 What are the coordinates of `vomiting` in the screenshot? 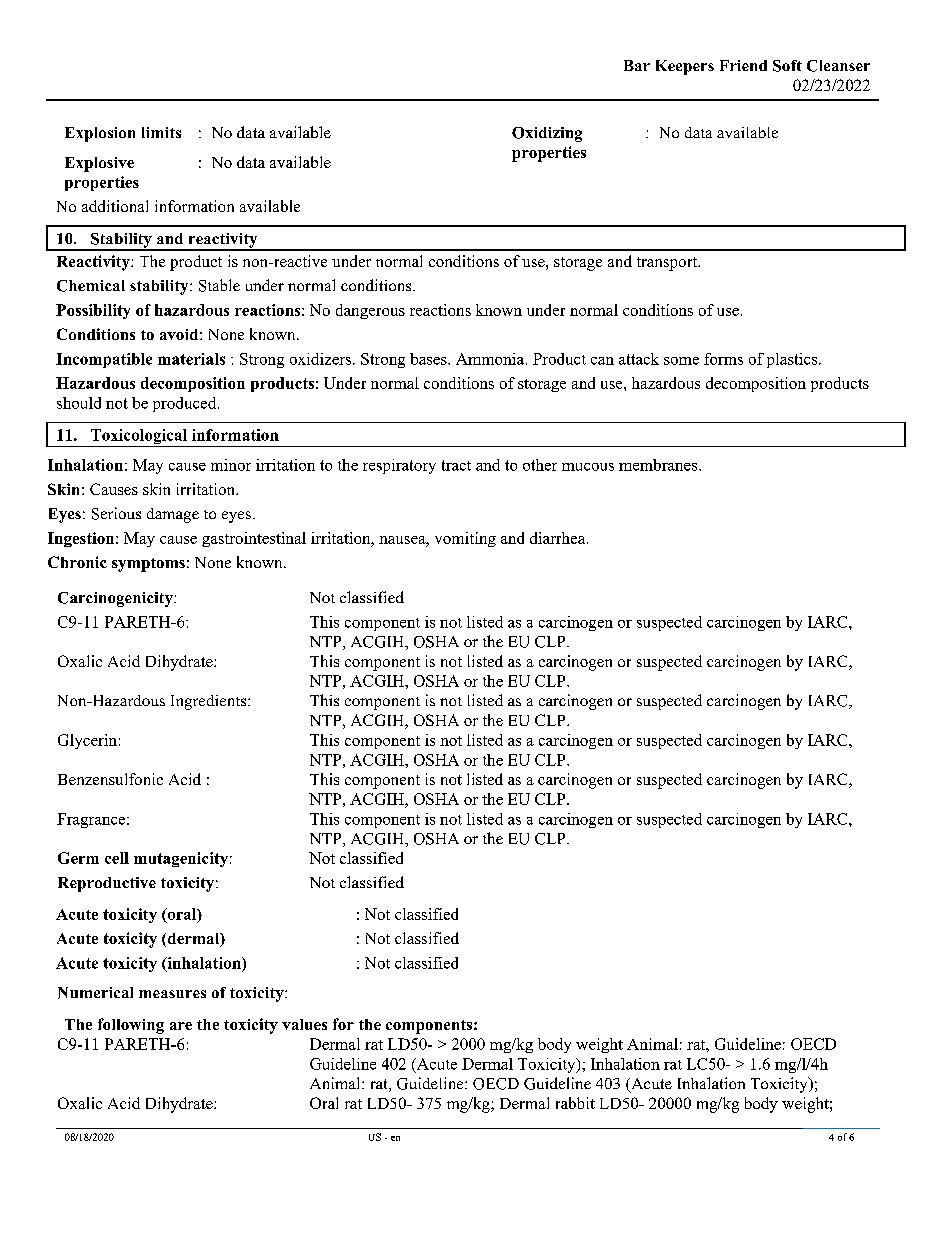 It's located at (465, 539).
